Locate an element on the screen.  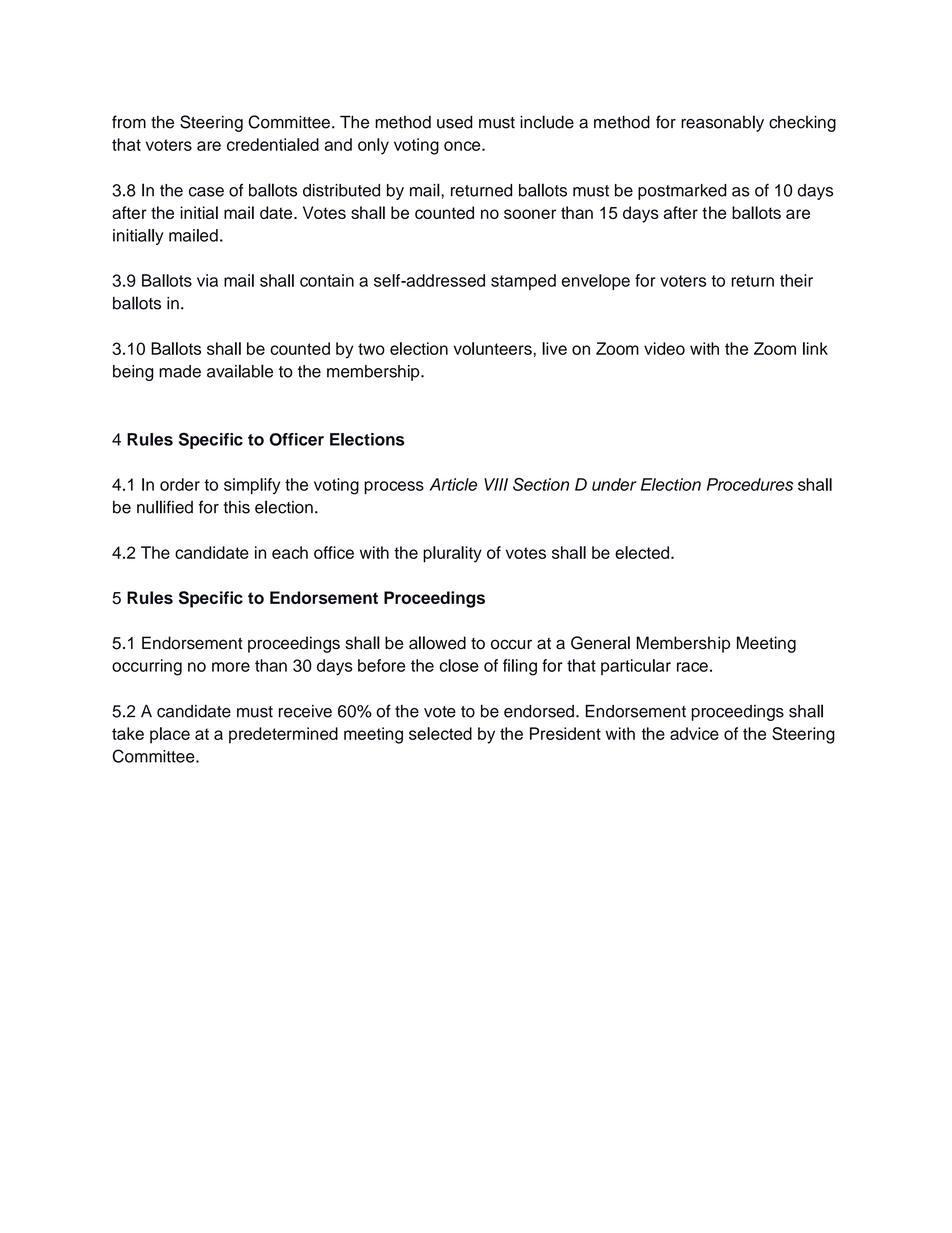
their is located at coordinates (796, 280).
